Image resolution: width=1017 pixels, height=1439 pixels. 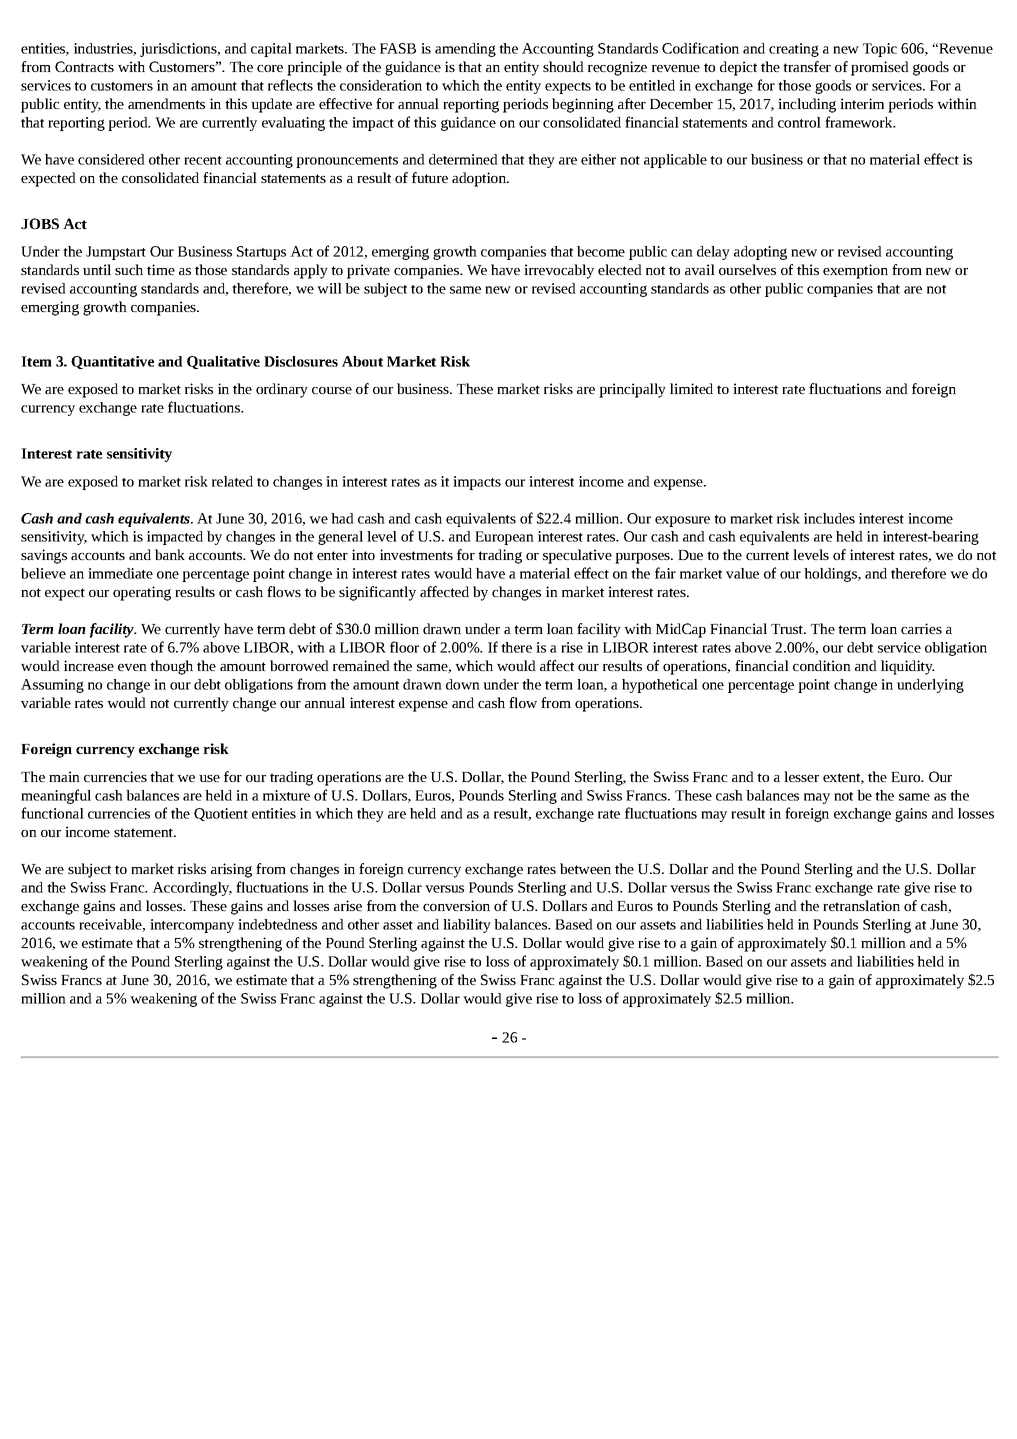 What do you see at coordinates (807, 66) in the screenshot?
I see `transfer` at bounding box center [807, 66].
